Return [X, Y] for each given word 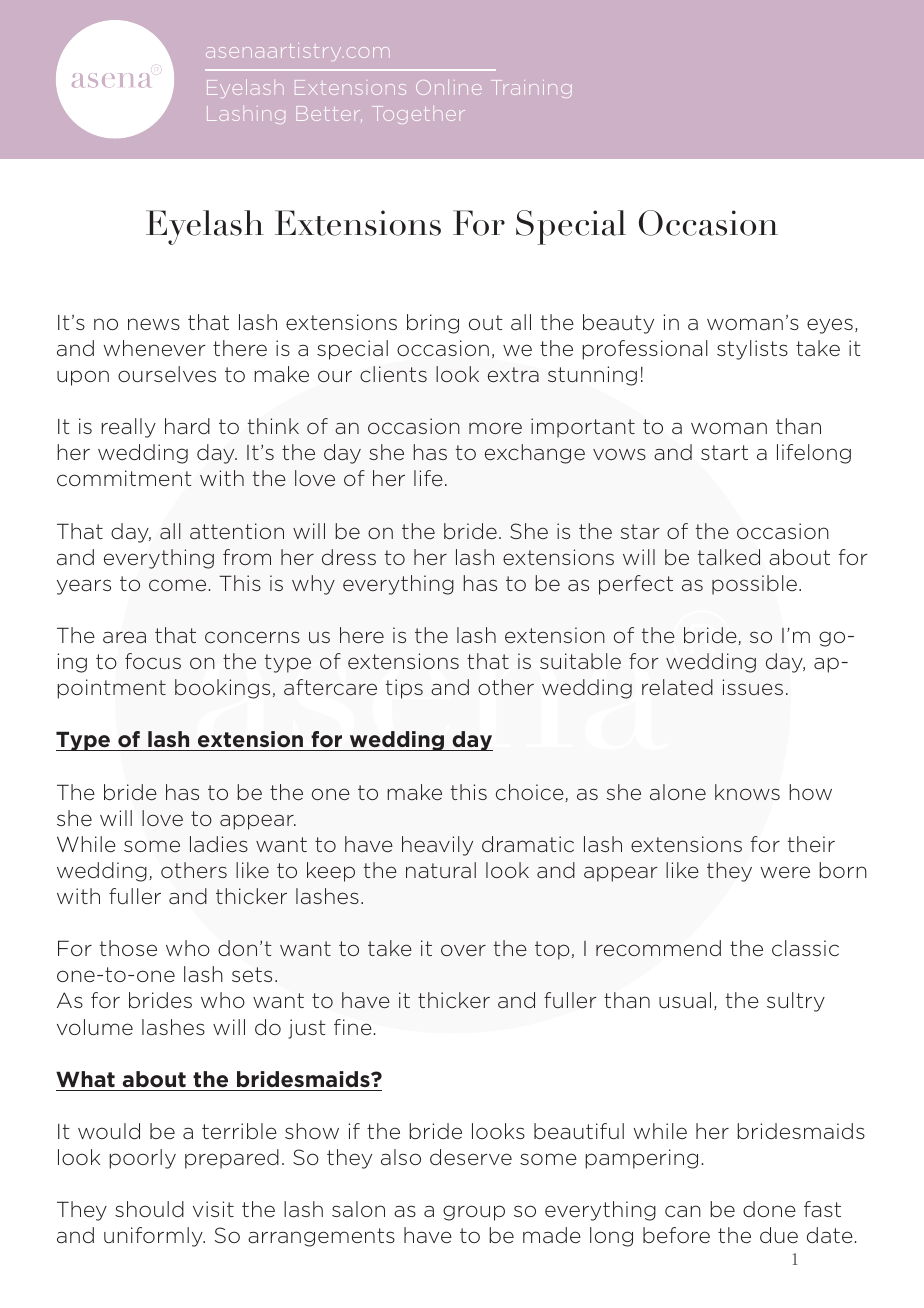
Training [531, 89]
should [149, 1209]
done [769, 1209]
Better [329, 113]
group [474, 1213]
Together [418, 115]
